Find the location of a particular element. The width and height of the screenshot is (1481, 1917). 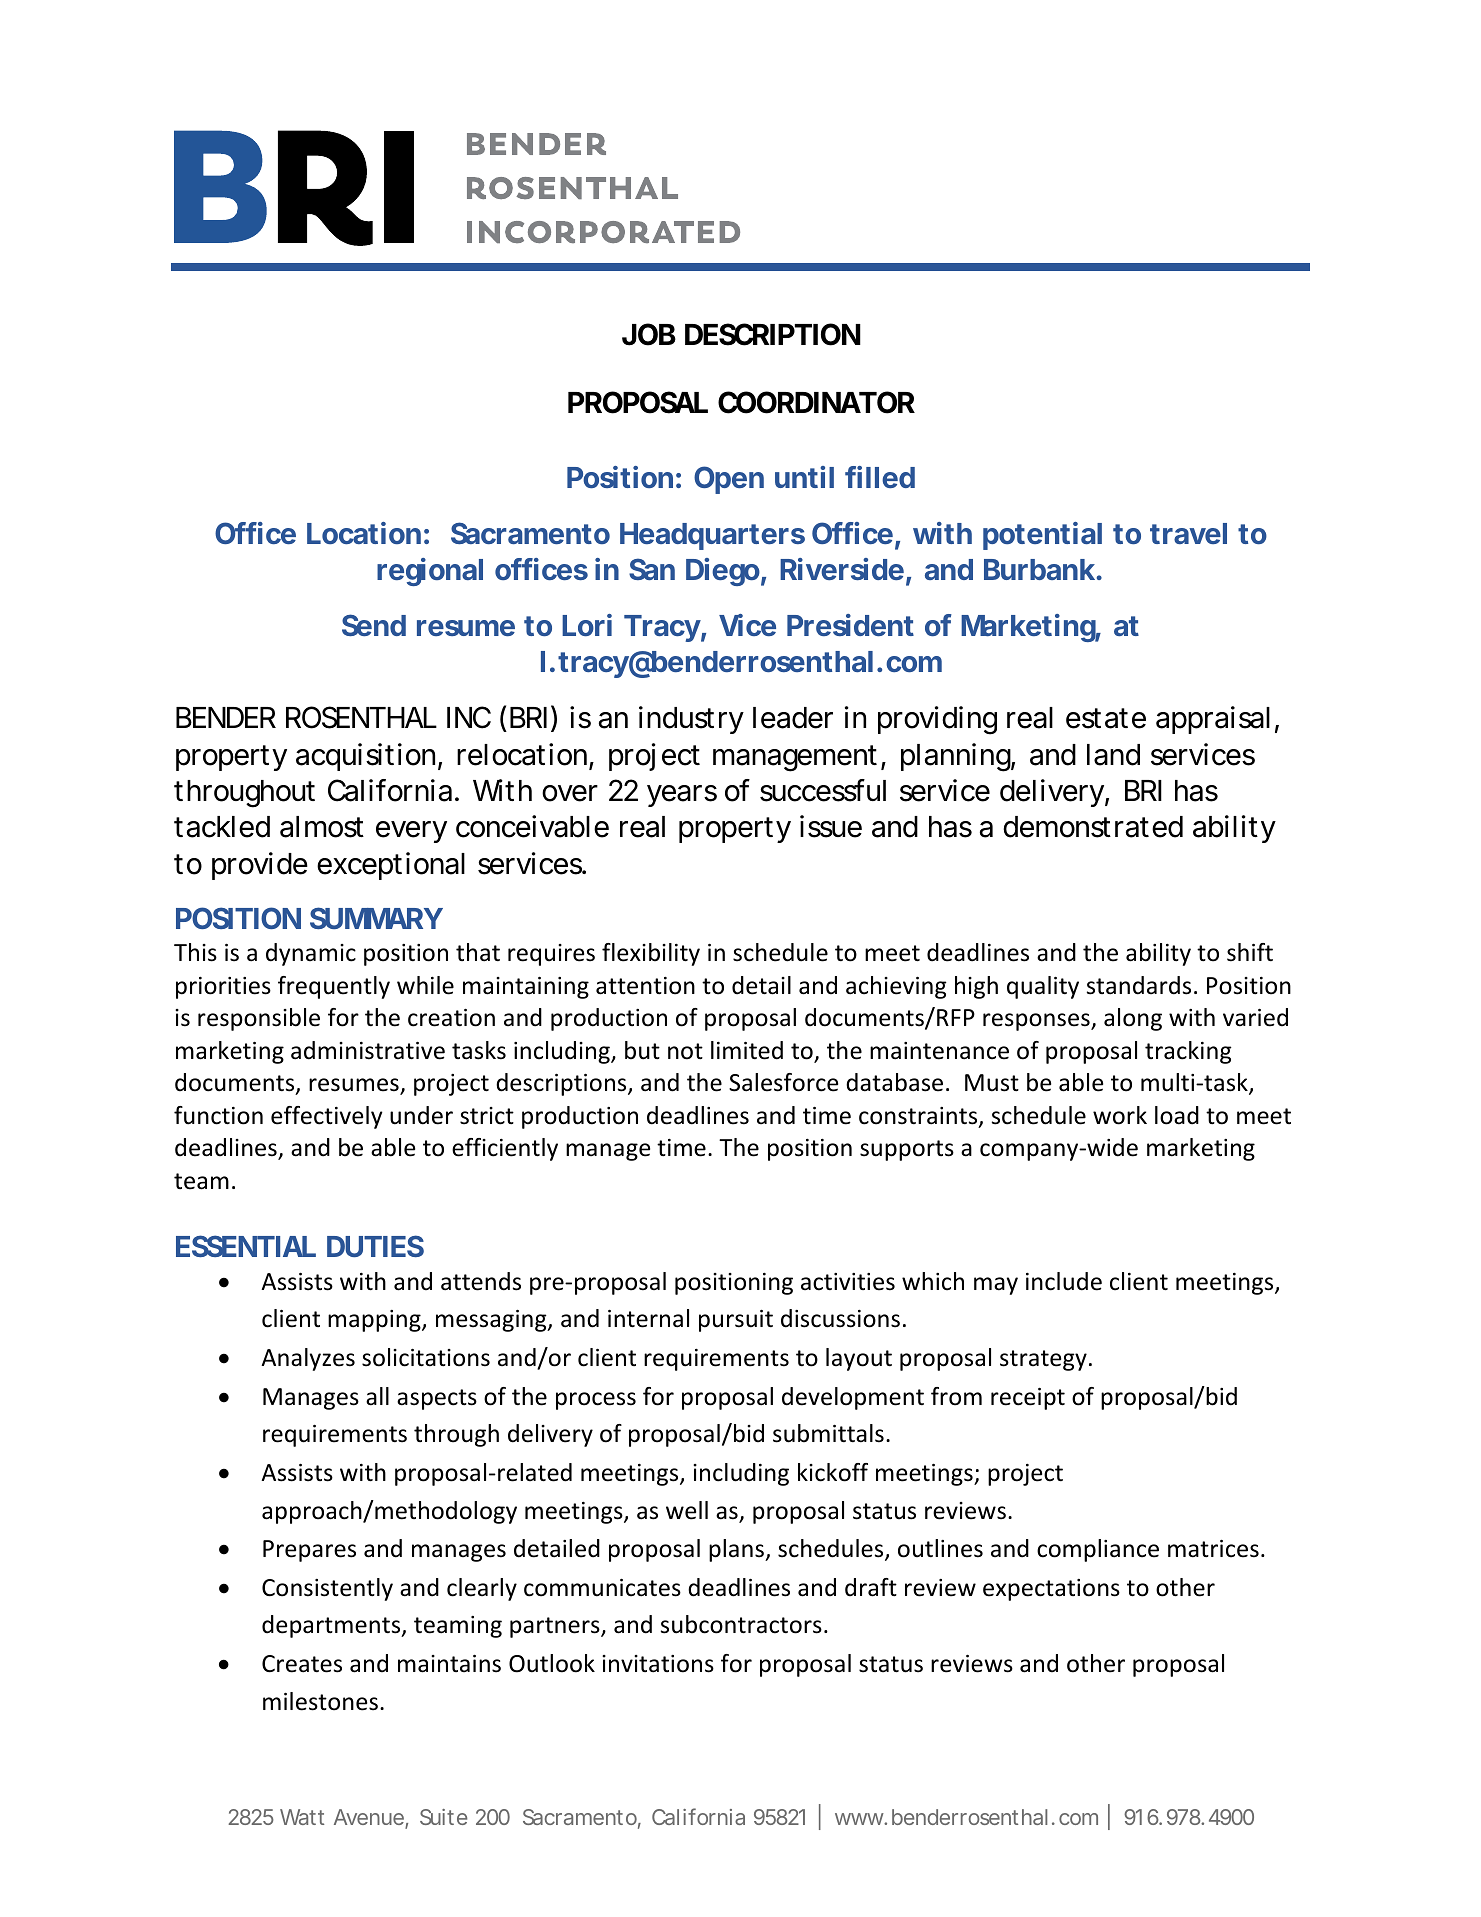

Watt is located at coordinates (302, 1817).
